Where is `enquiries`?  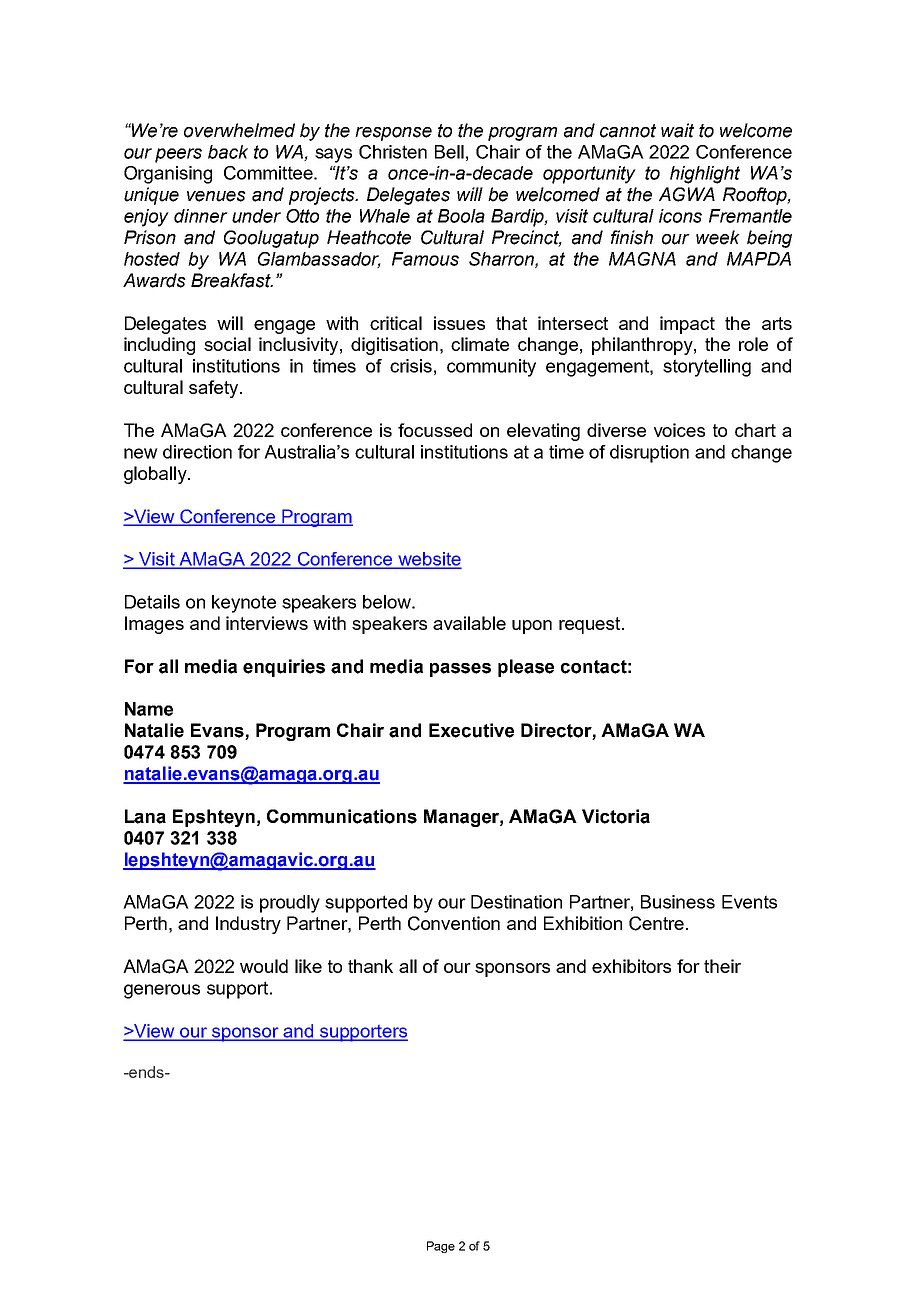 enquiries is located at coordinates (284, 668).
